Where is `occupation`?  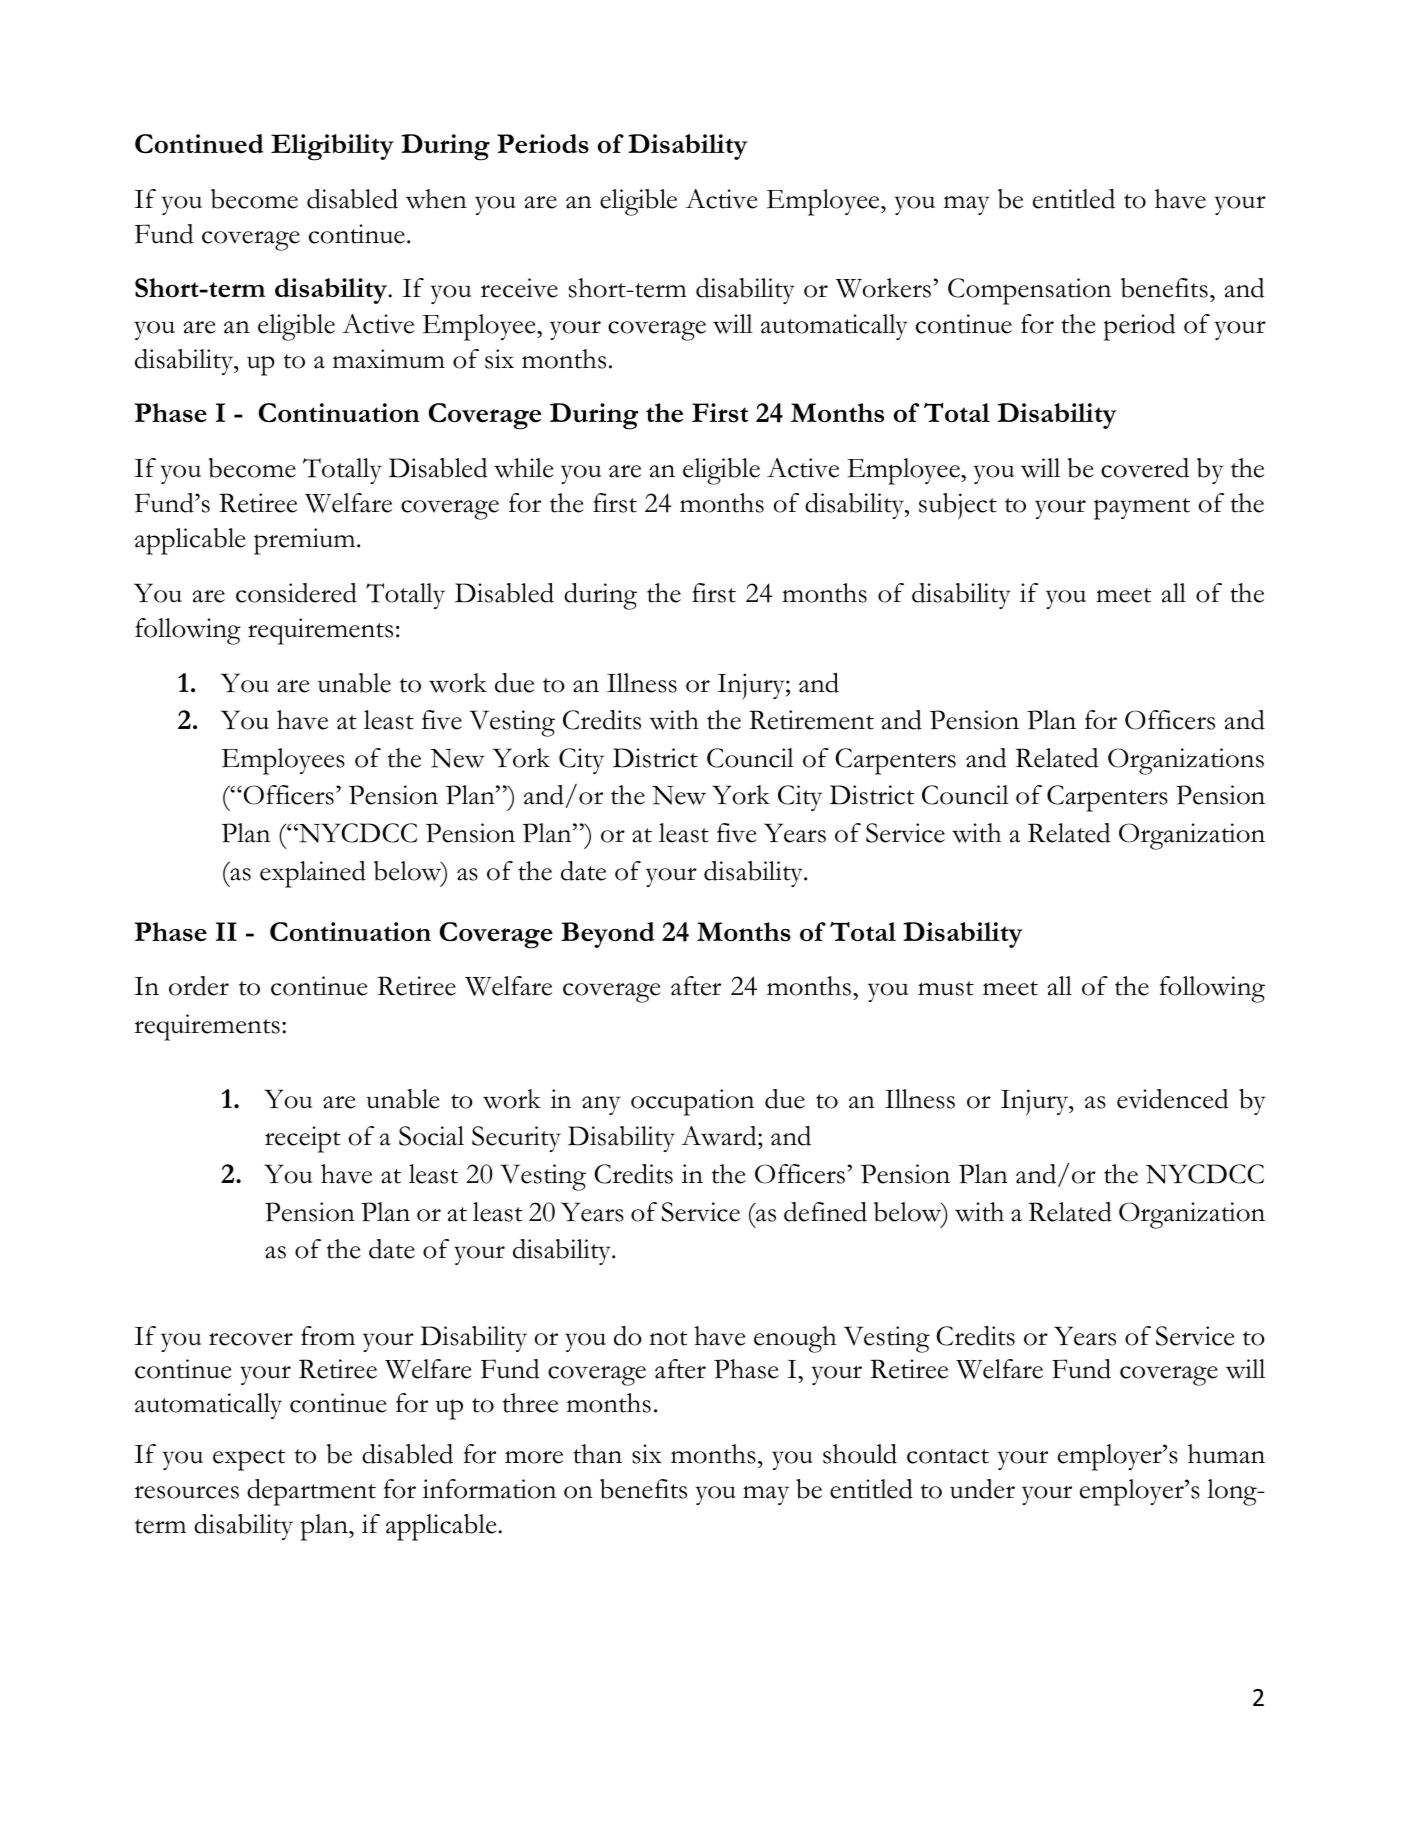 occupation is located at coordinates (692, 1102).
